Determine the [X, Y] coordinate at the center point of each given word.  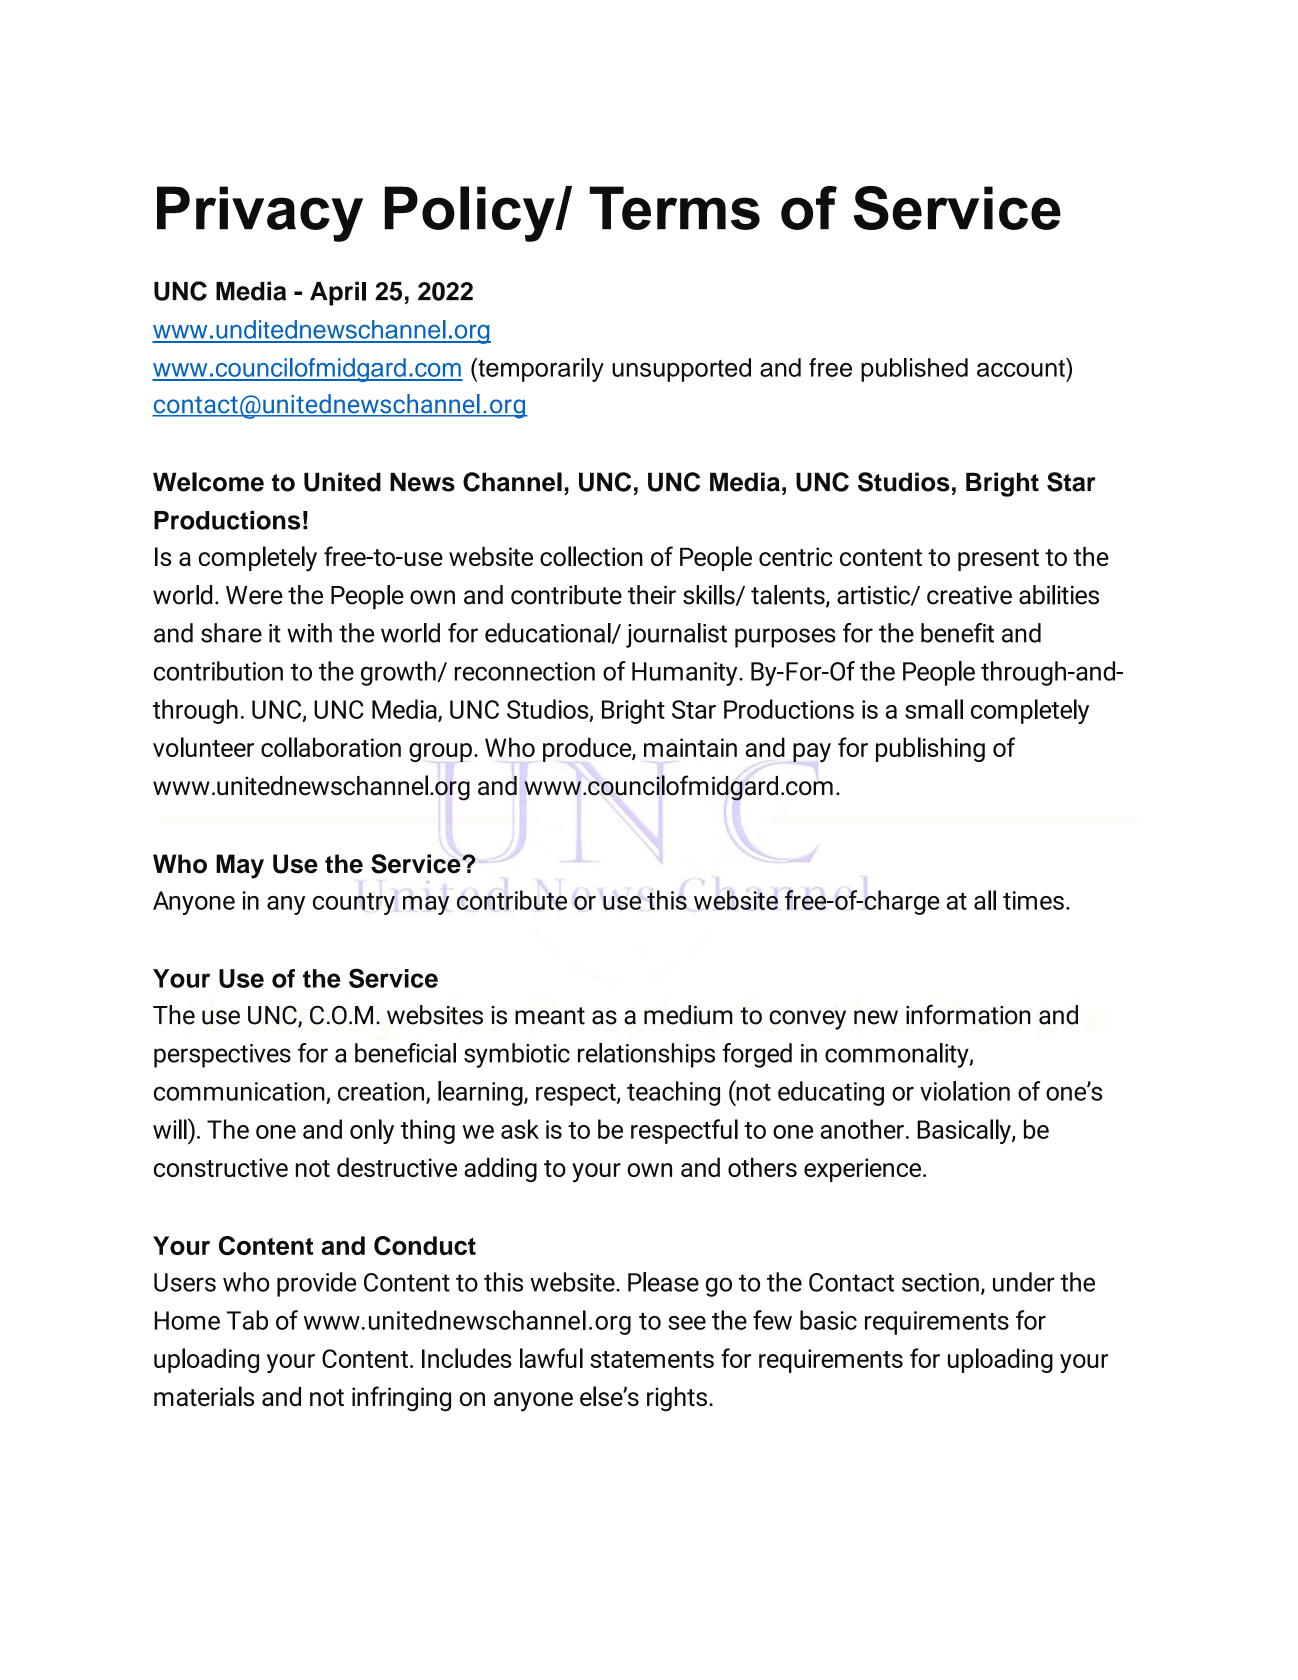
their [652, 595]
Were [254, 595]
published [914, 370]
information [968, 1014]
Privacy [260, 214]
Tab [247, 1320]
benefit [957, 633]
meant [550, 1016]
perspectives [222, 1056]
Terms [674, 208]
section [940, 1282]
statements [652, 1359]
